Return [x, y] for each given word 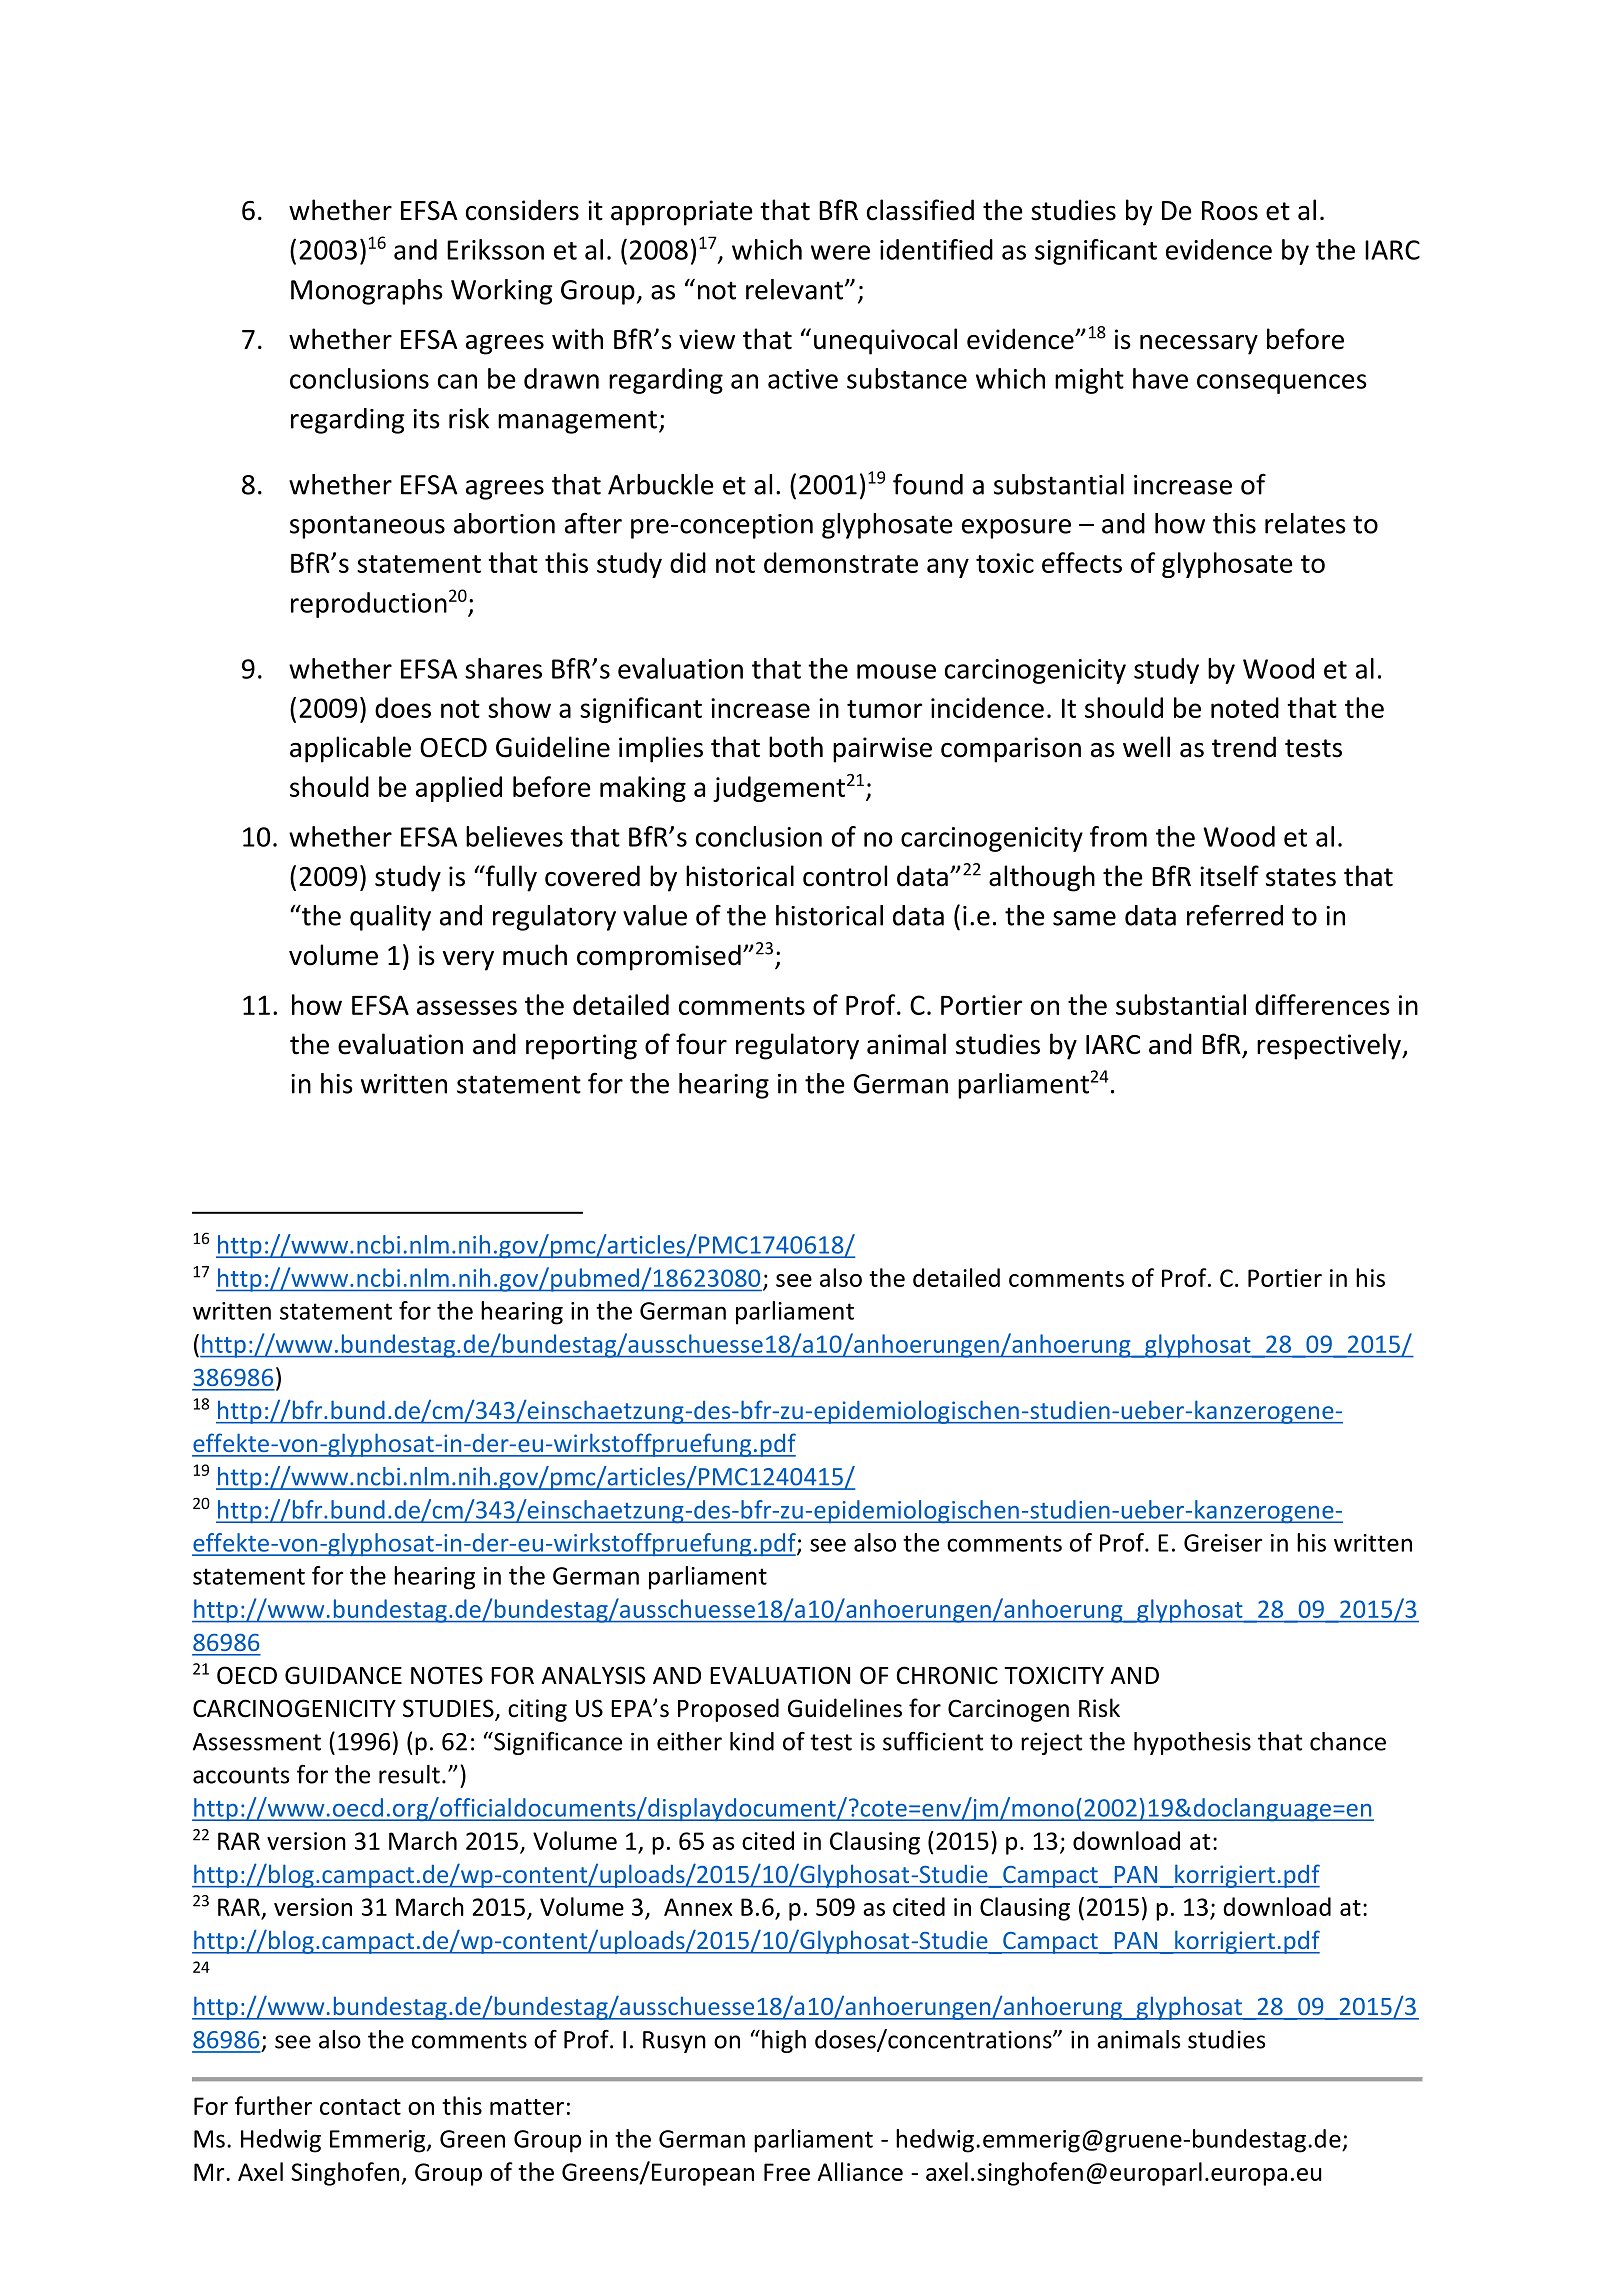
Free [787, 2172]
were [840, 252]
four [701, 1044]
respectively [1330, 1046]
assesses [467, 1007]
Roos [1230, 211]
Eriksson [495, 249]
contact [360, 2107]
